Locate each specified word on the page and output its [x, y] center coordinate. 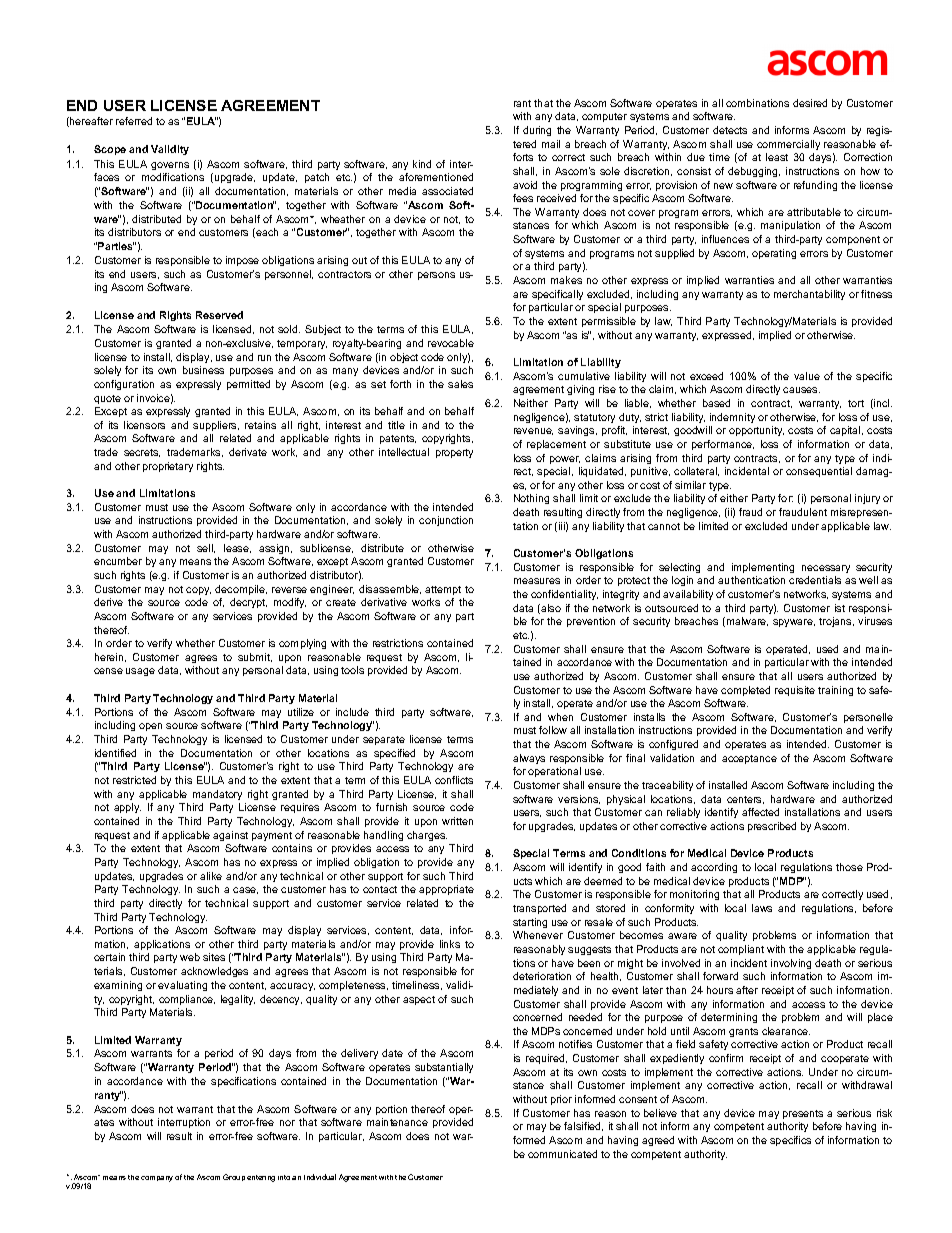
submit [255, 657]
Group [234, 1177]
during [537, 131]
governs [170, 166]
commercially [788, 145]
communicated [562, 1154]
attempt [443, 590]
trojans [836, 622]
